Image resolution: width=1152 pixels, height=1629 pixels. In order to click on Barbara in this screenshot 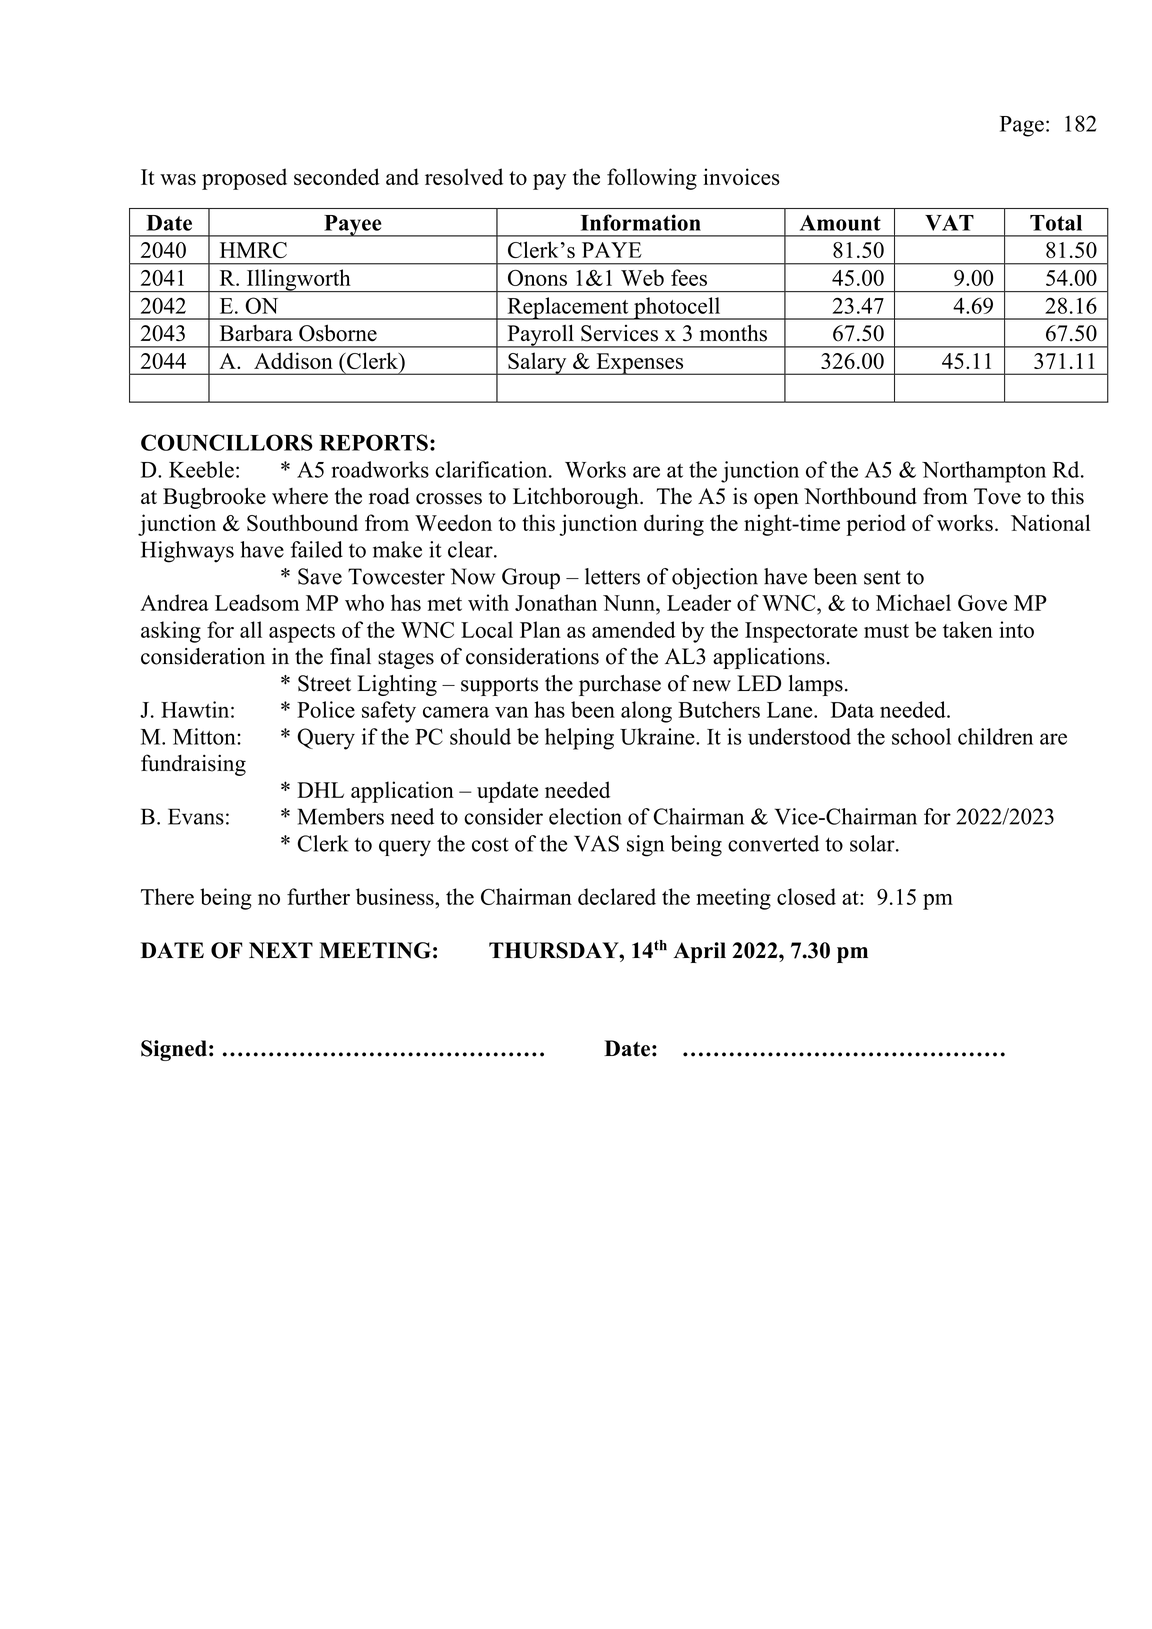, I will do `click(256, 333)`.
